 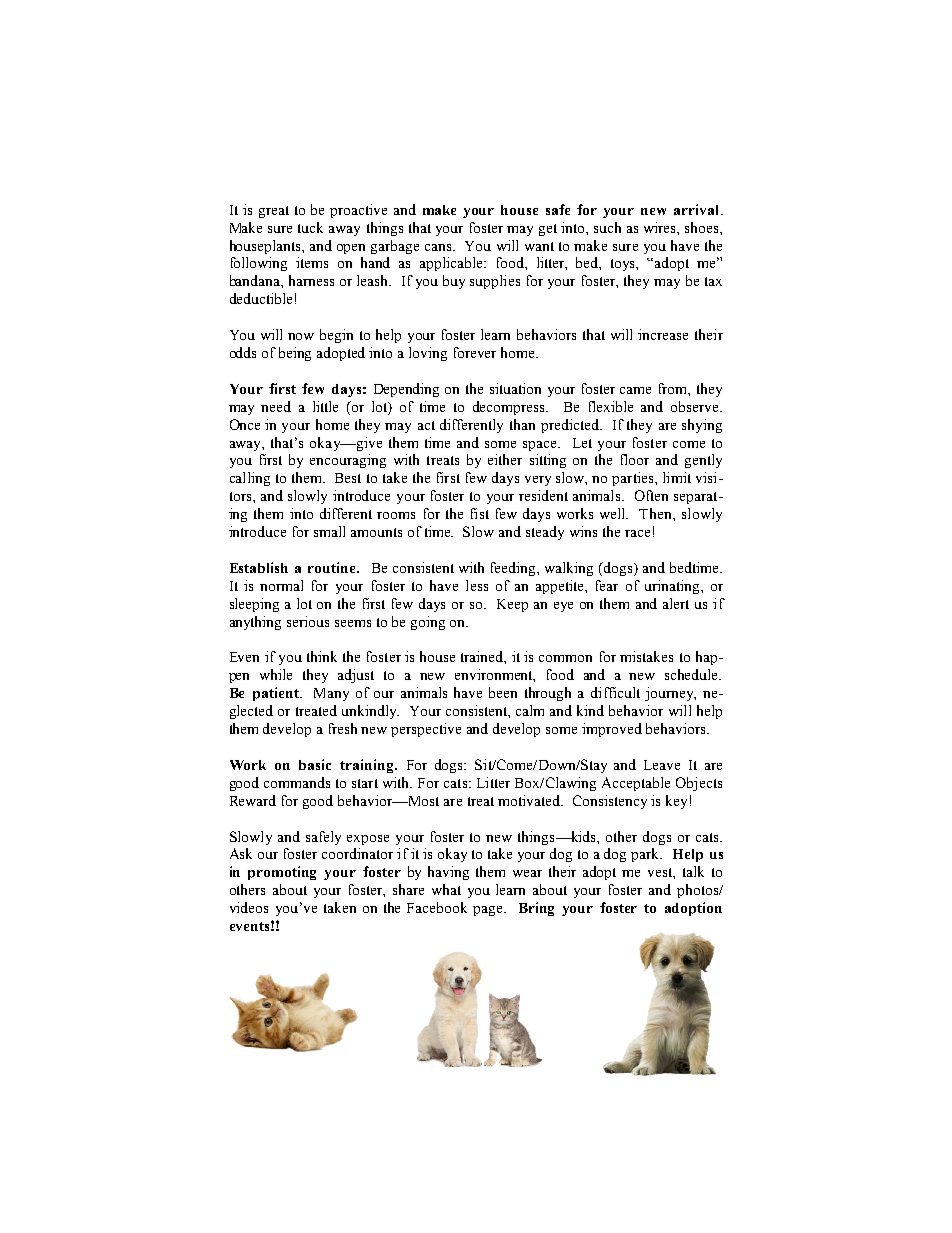 I want to click on urinating, so click(x=673, y=587).
